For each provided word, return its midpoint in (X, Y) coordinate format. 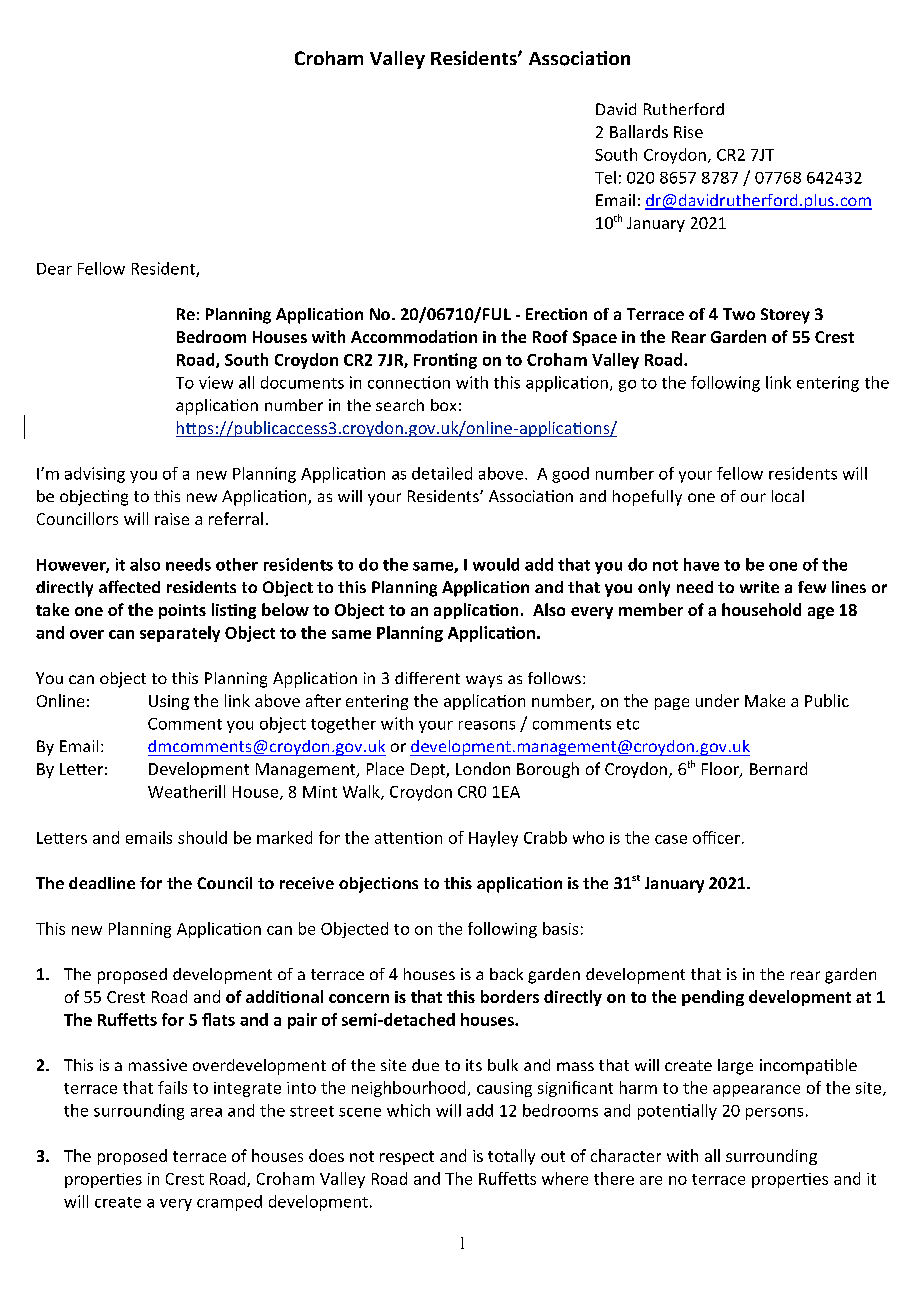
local (788, 496)
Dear (54, 269)
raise (172, 519)
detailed (442, 473)
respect (407, 1158)
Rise (688, 132)
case (671, 839)
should (202, 837)
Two (739, 314)
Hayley (493, 839)
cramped (229, 1203)
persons (774, 1114)
